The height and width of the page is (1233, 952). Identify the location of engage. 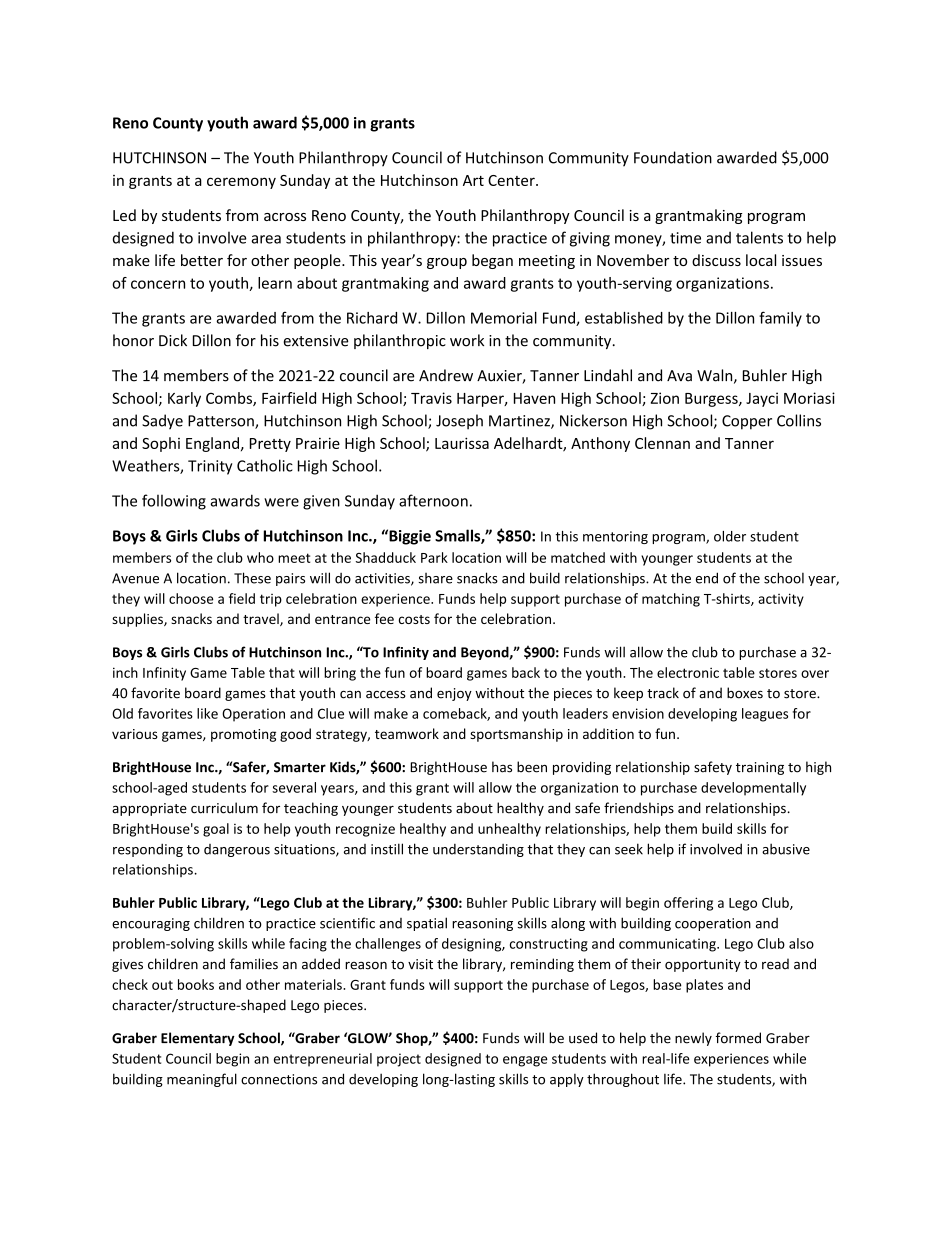
(525, 1061).
